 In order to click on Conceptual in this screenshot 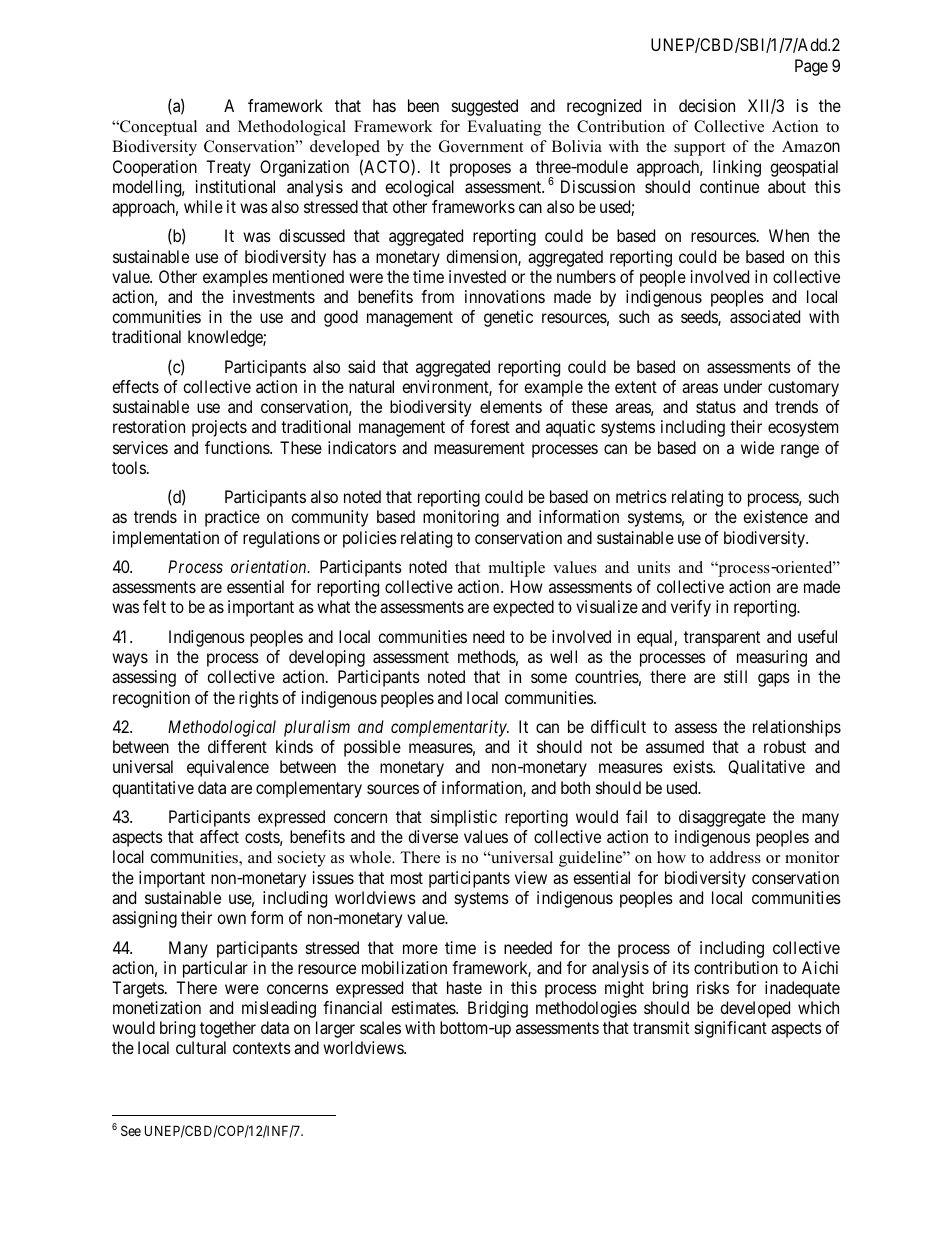, I will do `click(157, 128)`.
